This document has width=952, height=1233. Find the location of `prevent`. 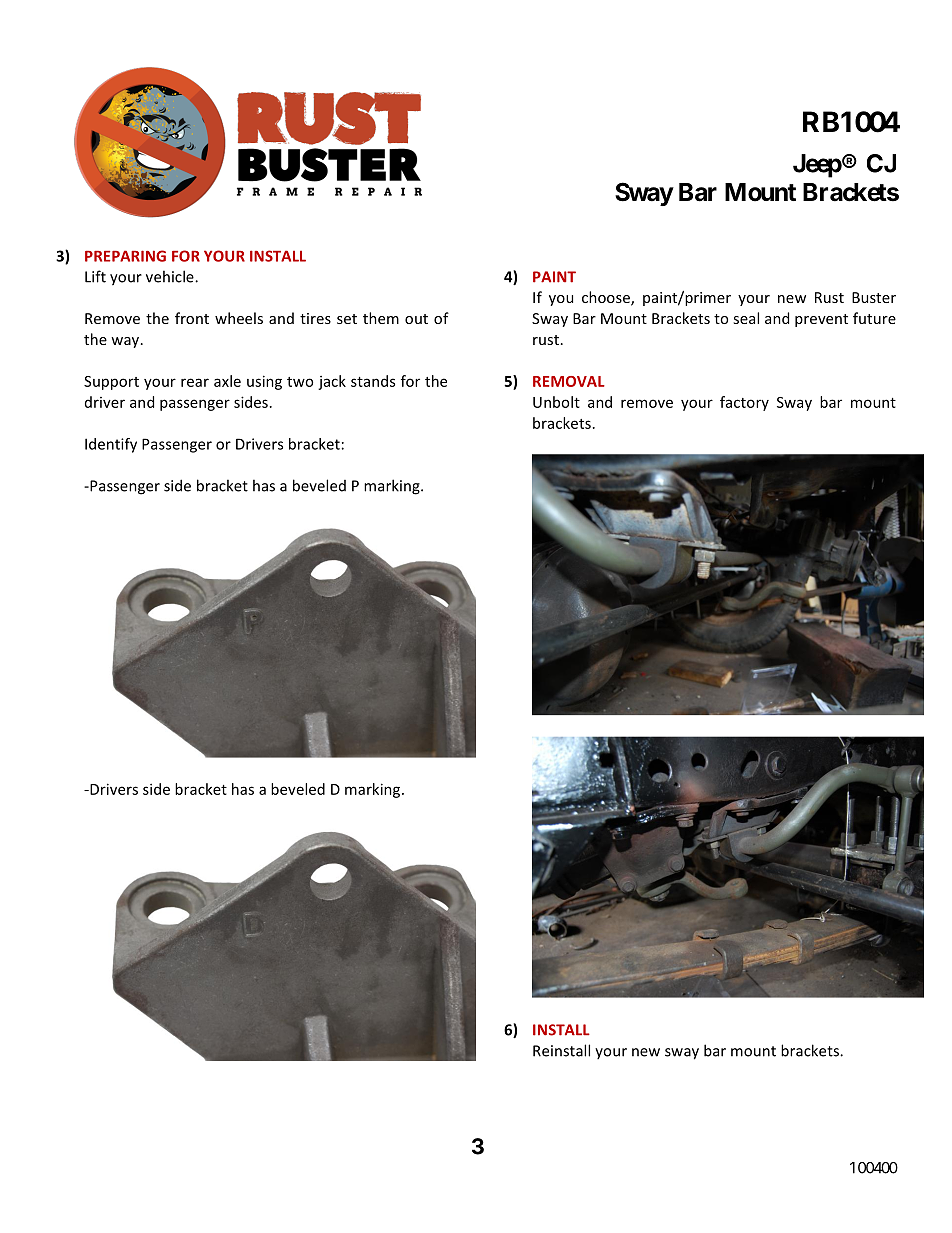

prevent is located at coordinates (821, 320).
